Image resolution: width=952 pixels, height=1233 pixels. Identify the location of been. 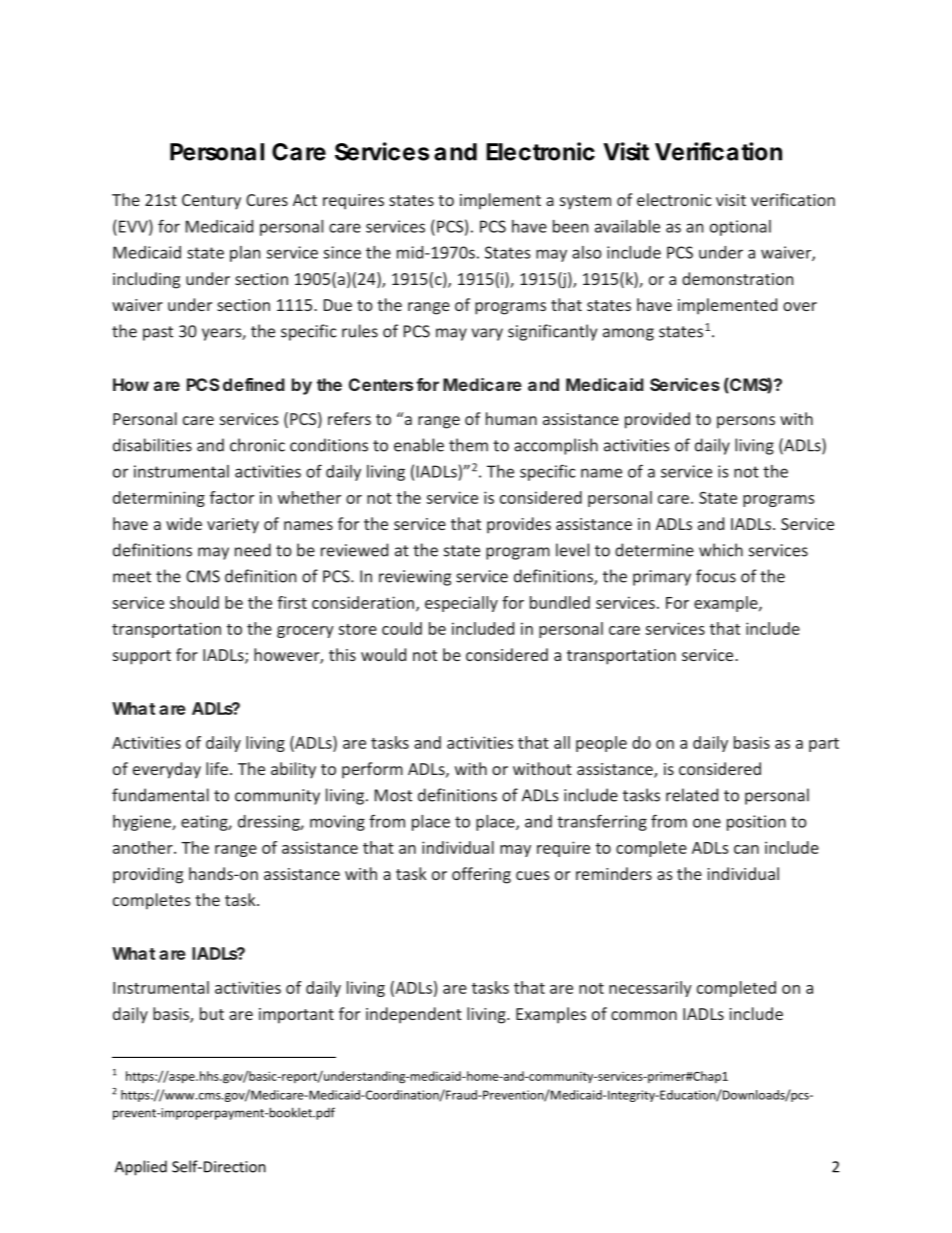
(570, 226).
